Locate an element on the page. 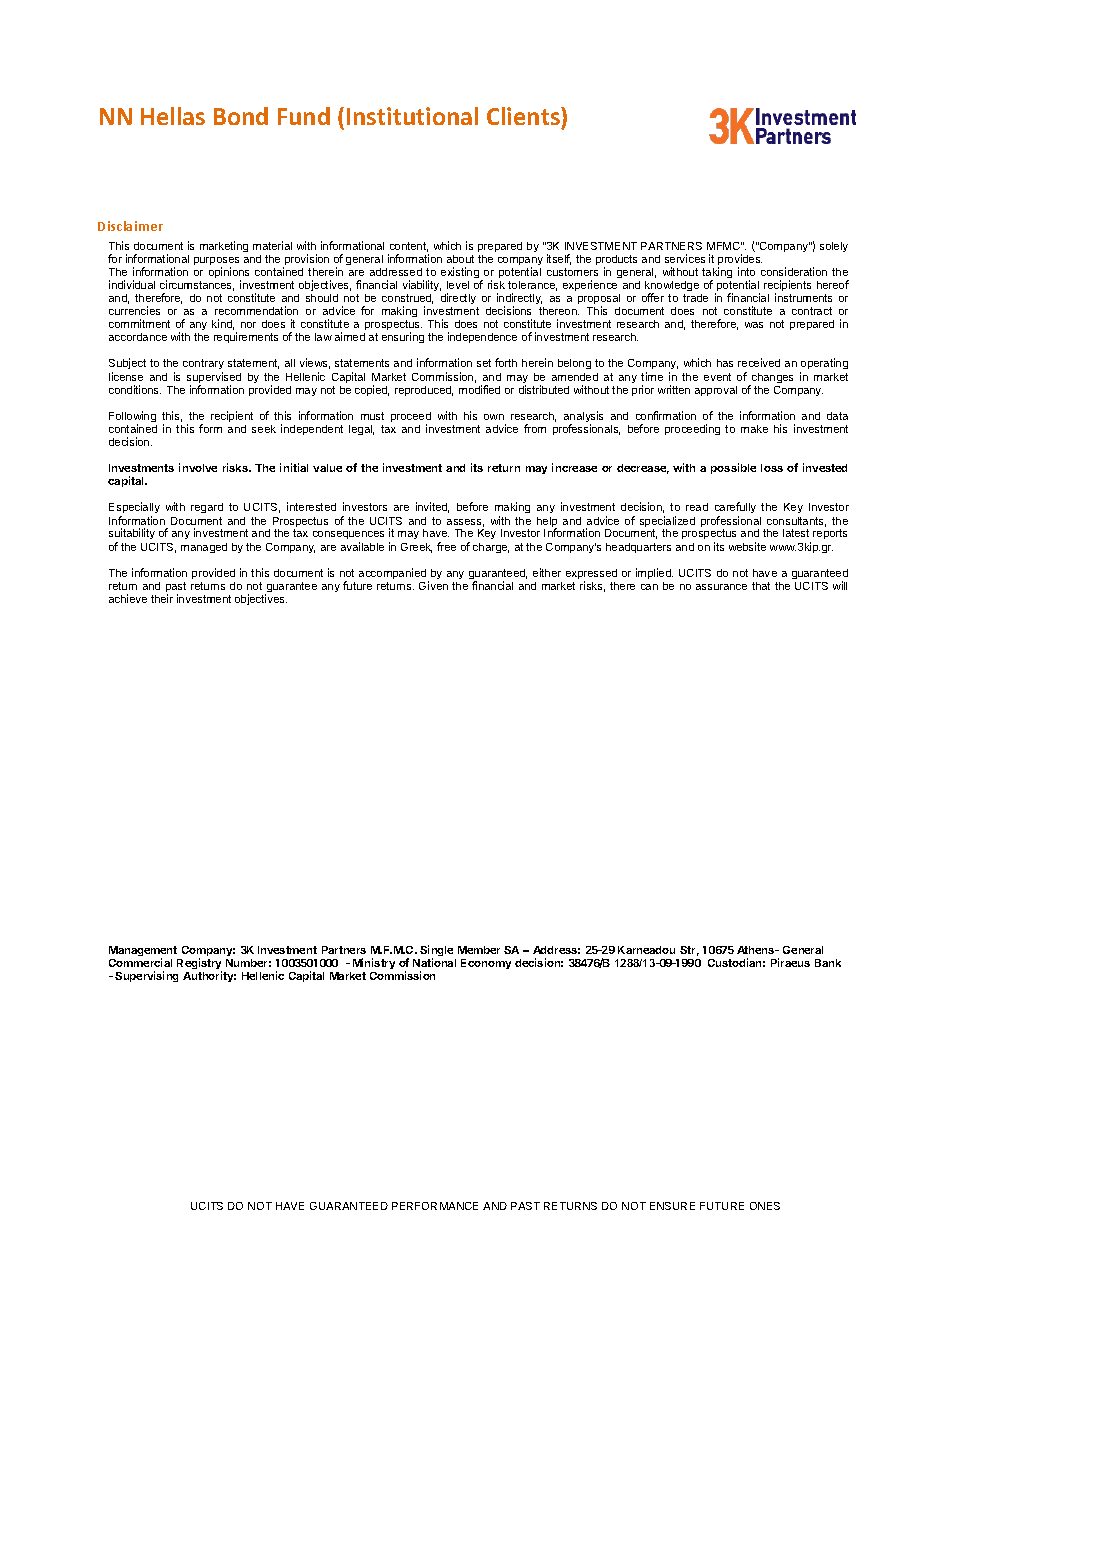  Institutional is located at coordinates (412, 116).
